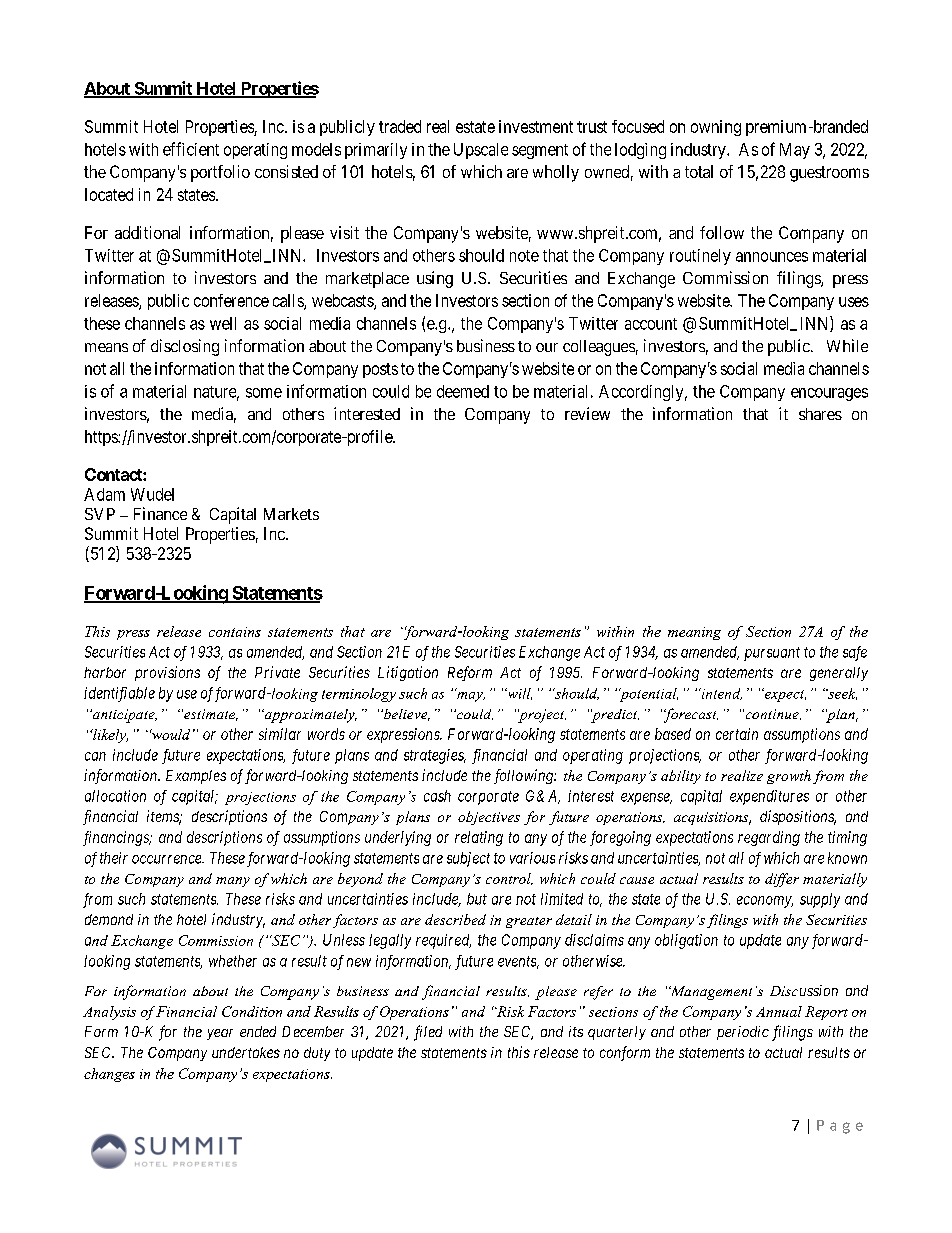 This screenshot has height=1233, width=952. I want to click on shares, so click(820, 414).
